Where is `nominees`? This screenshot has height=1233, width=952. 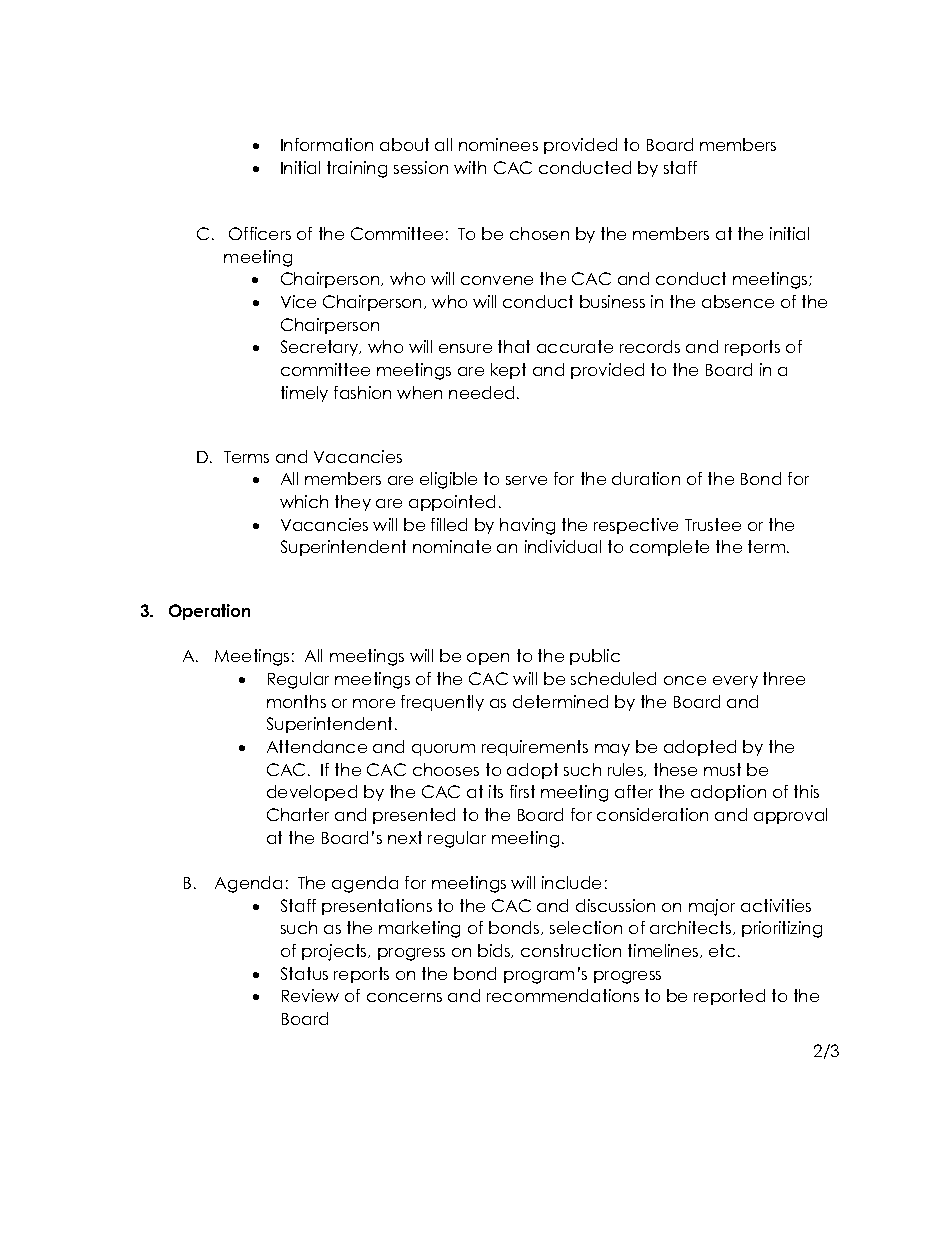
nominees is located at coordinates (498, 144).
